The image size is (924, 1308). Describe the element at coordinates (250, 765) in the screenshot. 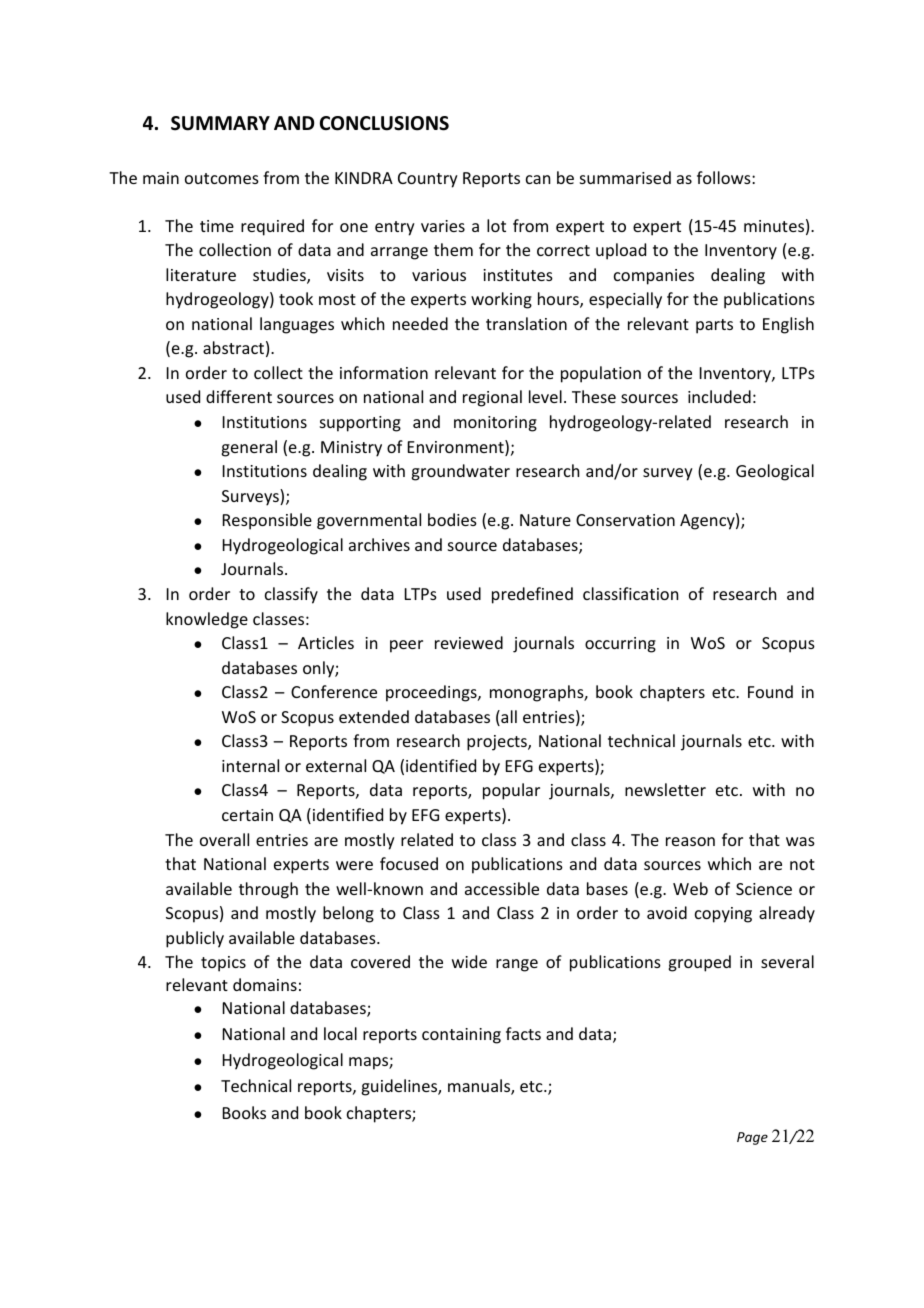

I see `internal` at that location.
